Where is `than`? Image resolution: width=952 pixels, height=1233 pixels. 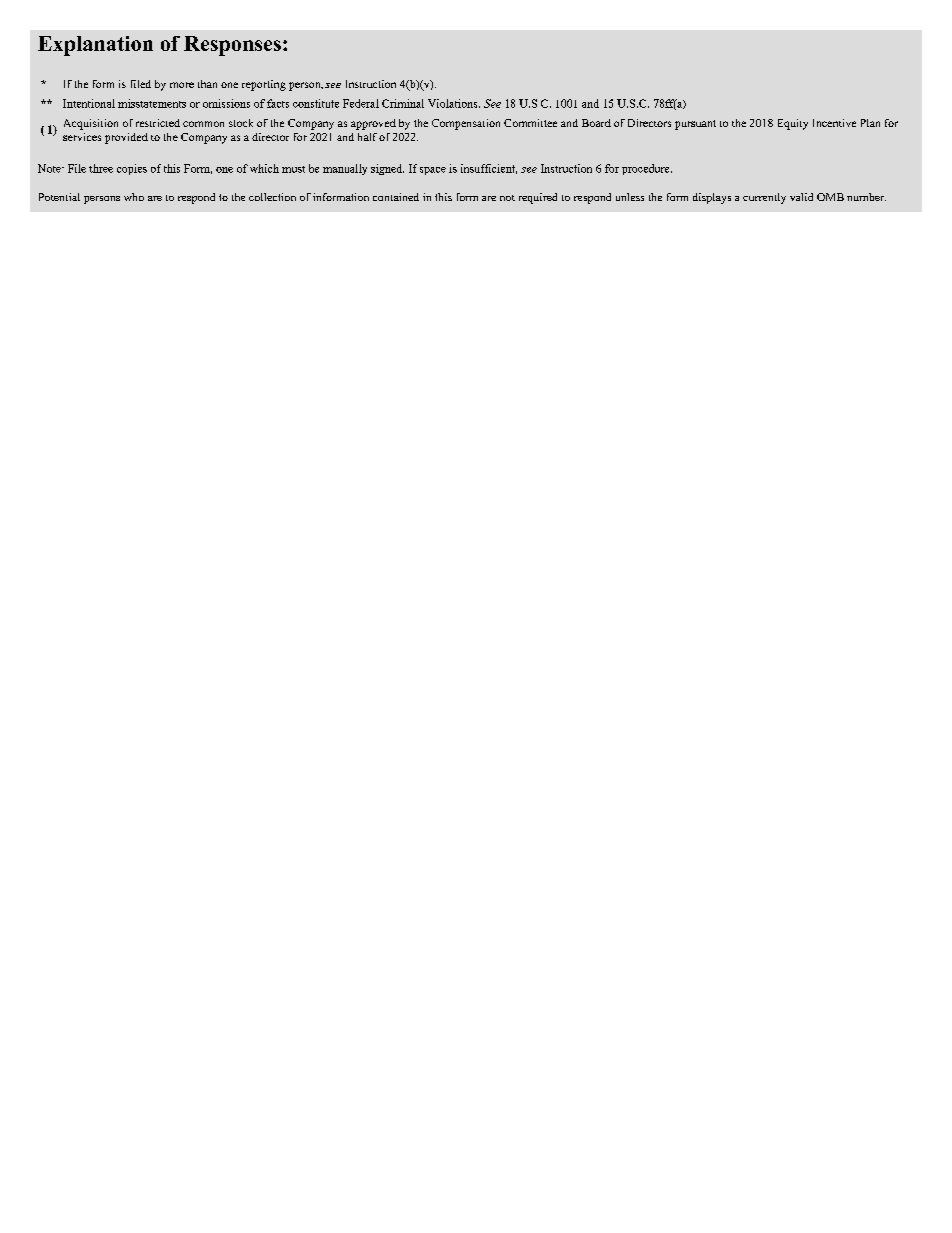
than is located at coordinates (207, 84).
